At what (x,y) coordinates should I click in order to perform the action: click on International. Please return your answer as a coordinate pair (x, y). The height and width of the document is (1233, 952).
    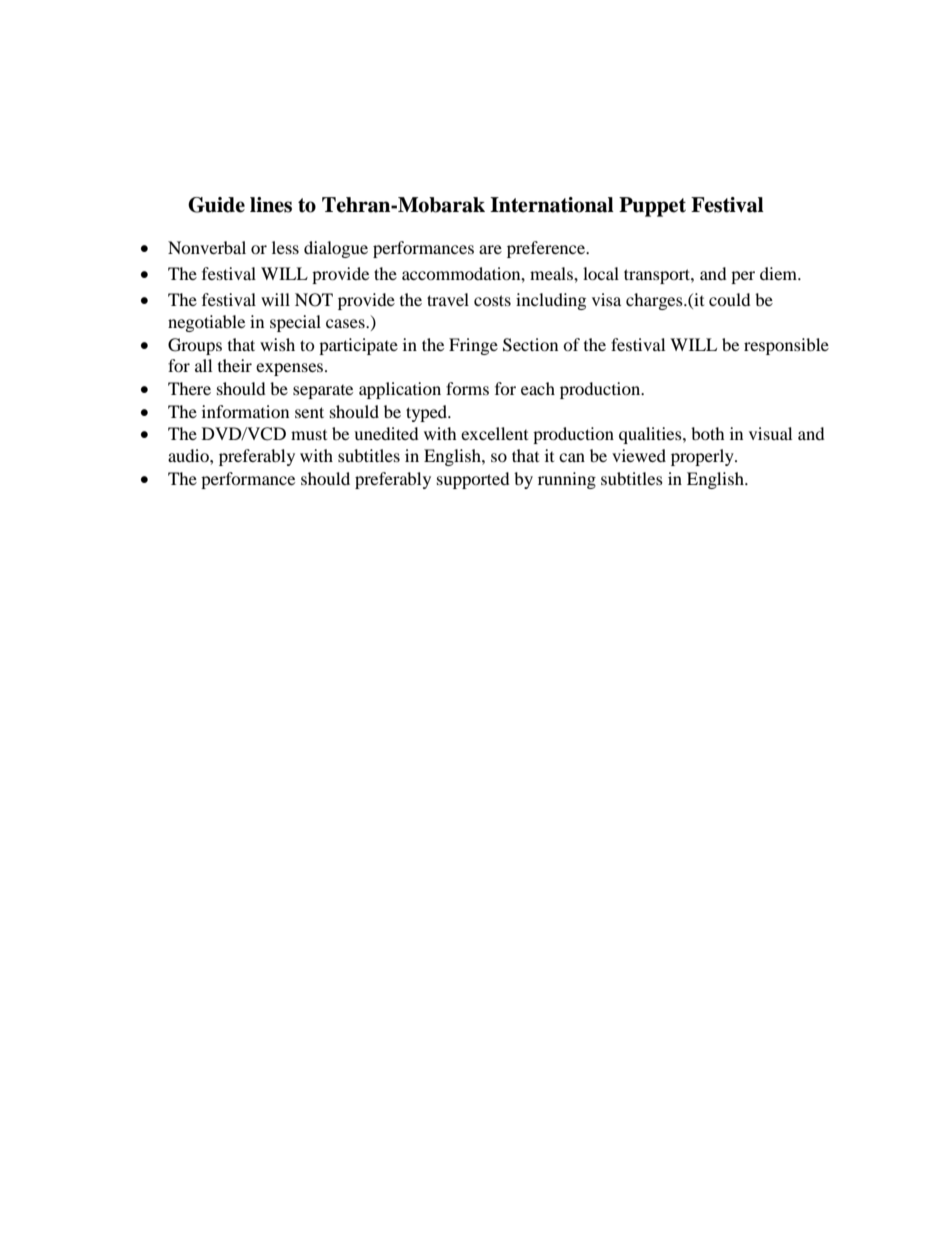
    Looking at the image, I should click on (552, 205).
